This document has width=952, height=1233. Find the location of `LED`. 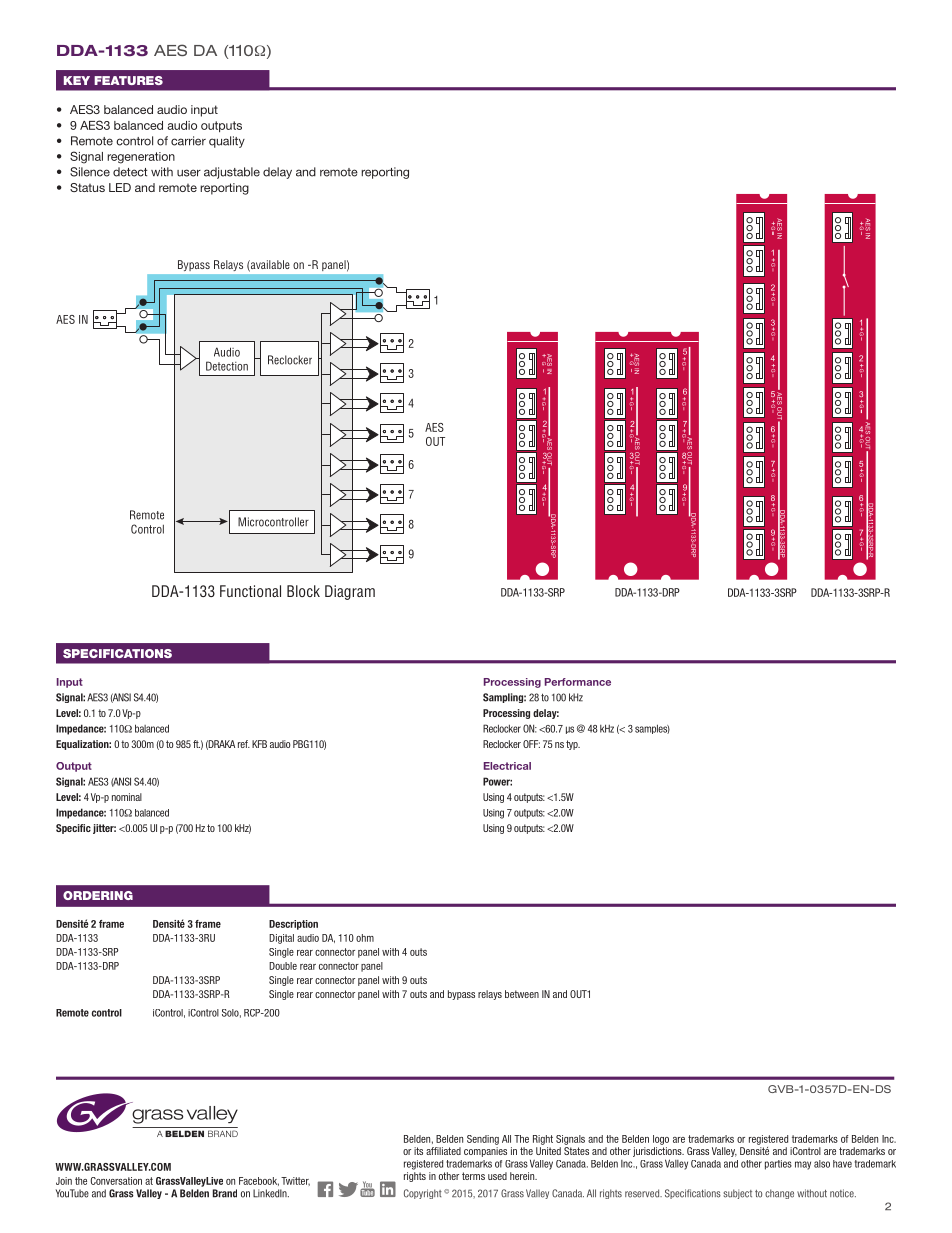

LED is located at coordinates (120, 187).
